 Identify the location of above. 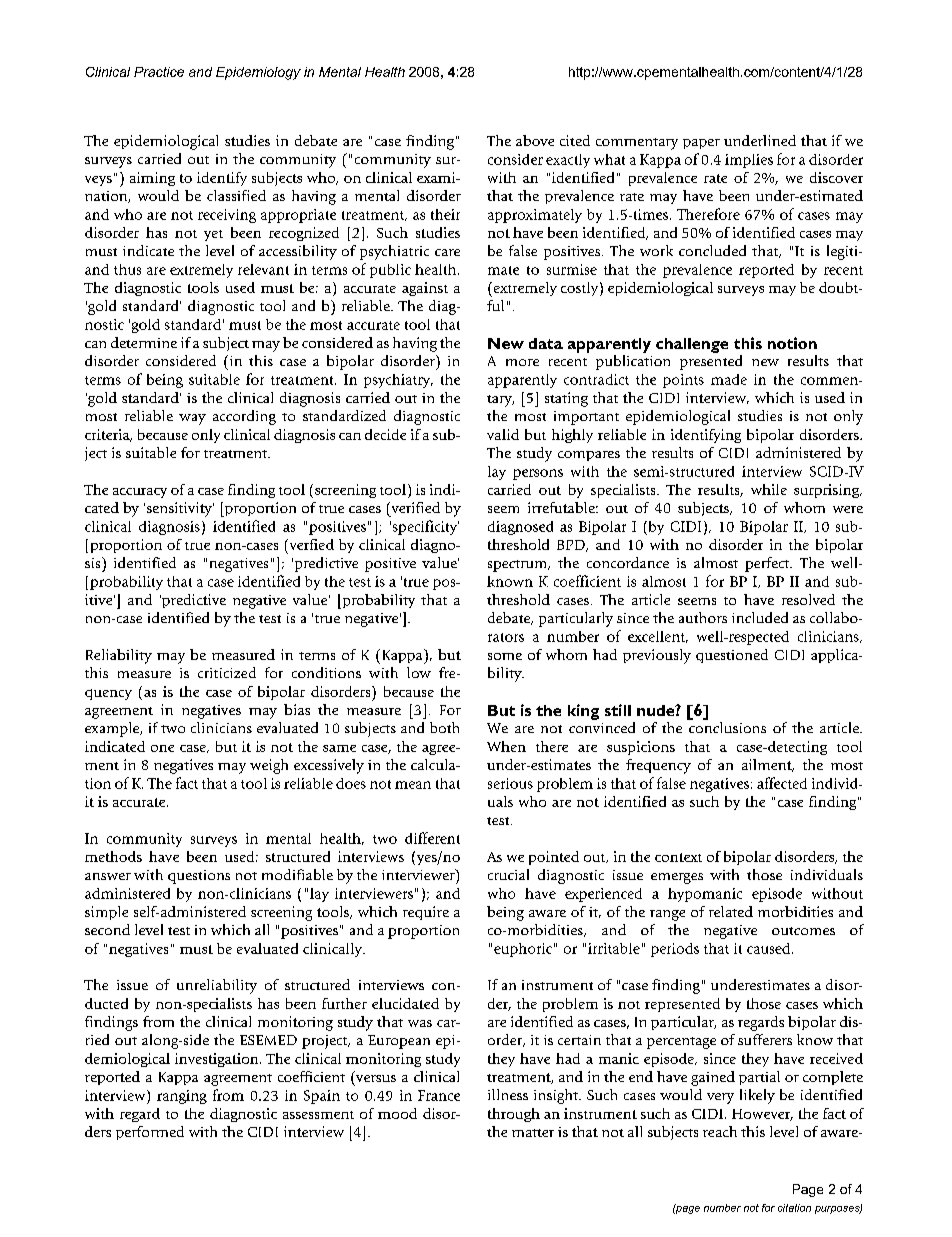
(535, 140).
